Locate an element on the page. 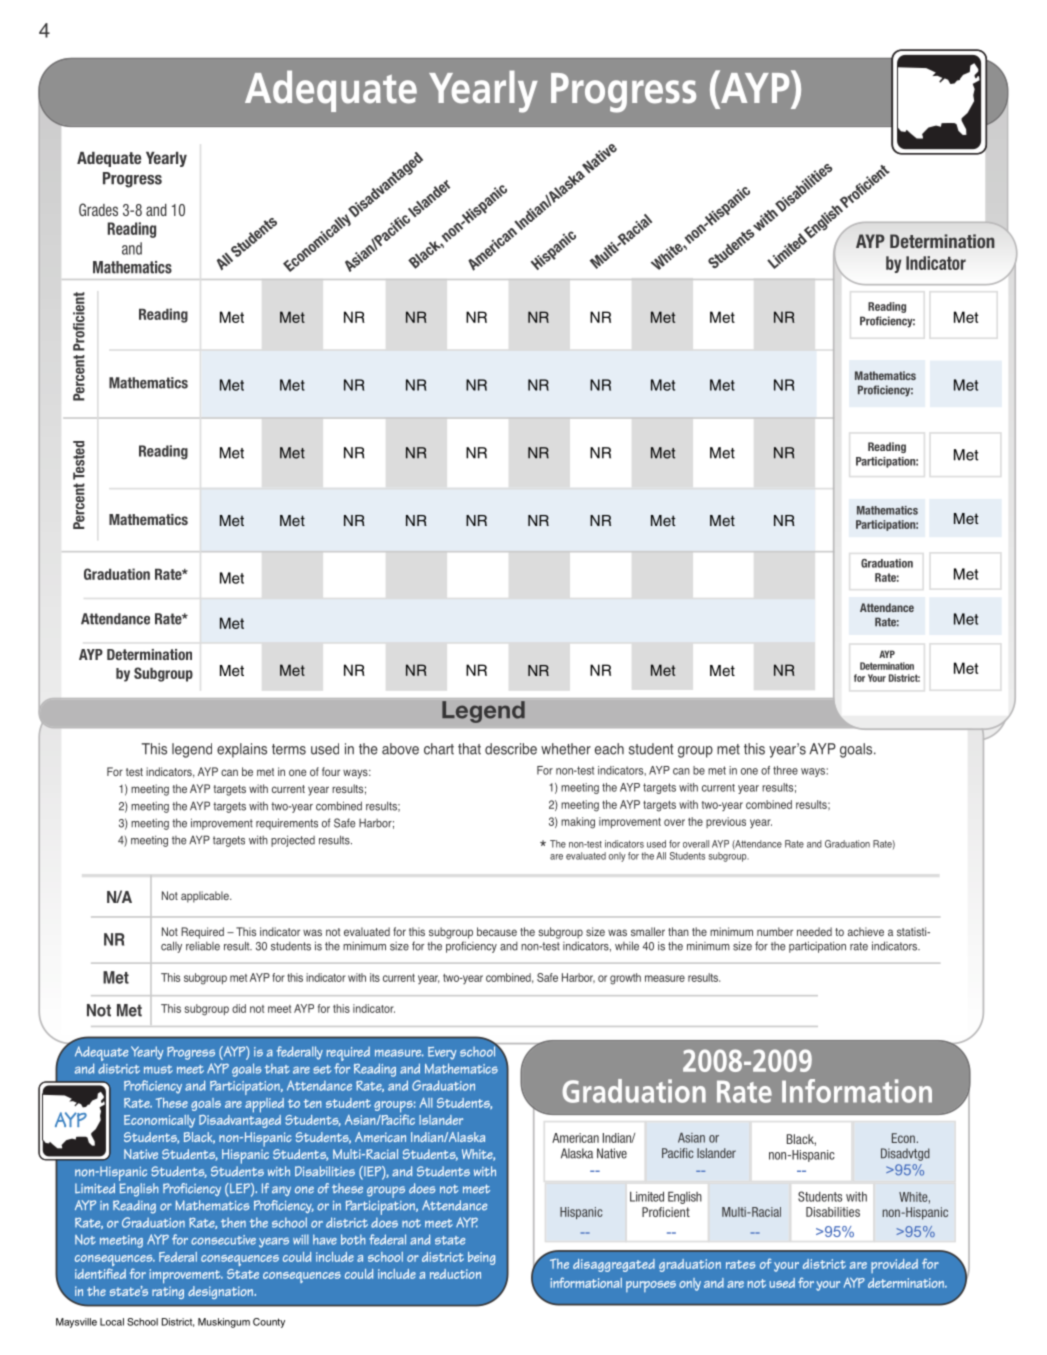 The width and height of the page is (1047, 1355). rating is located at coordinates (168, 1292).
